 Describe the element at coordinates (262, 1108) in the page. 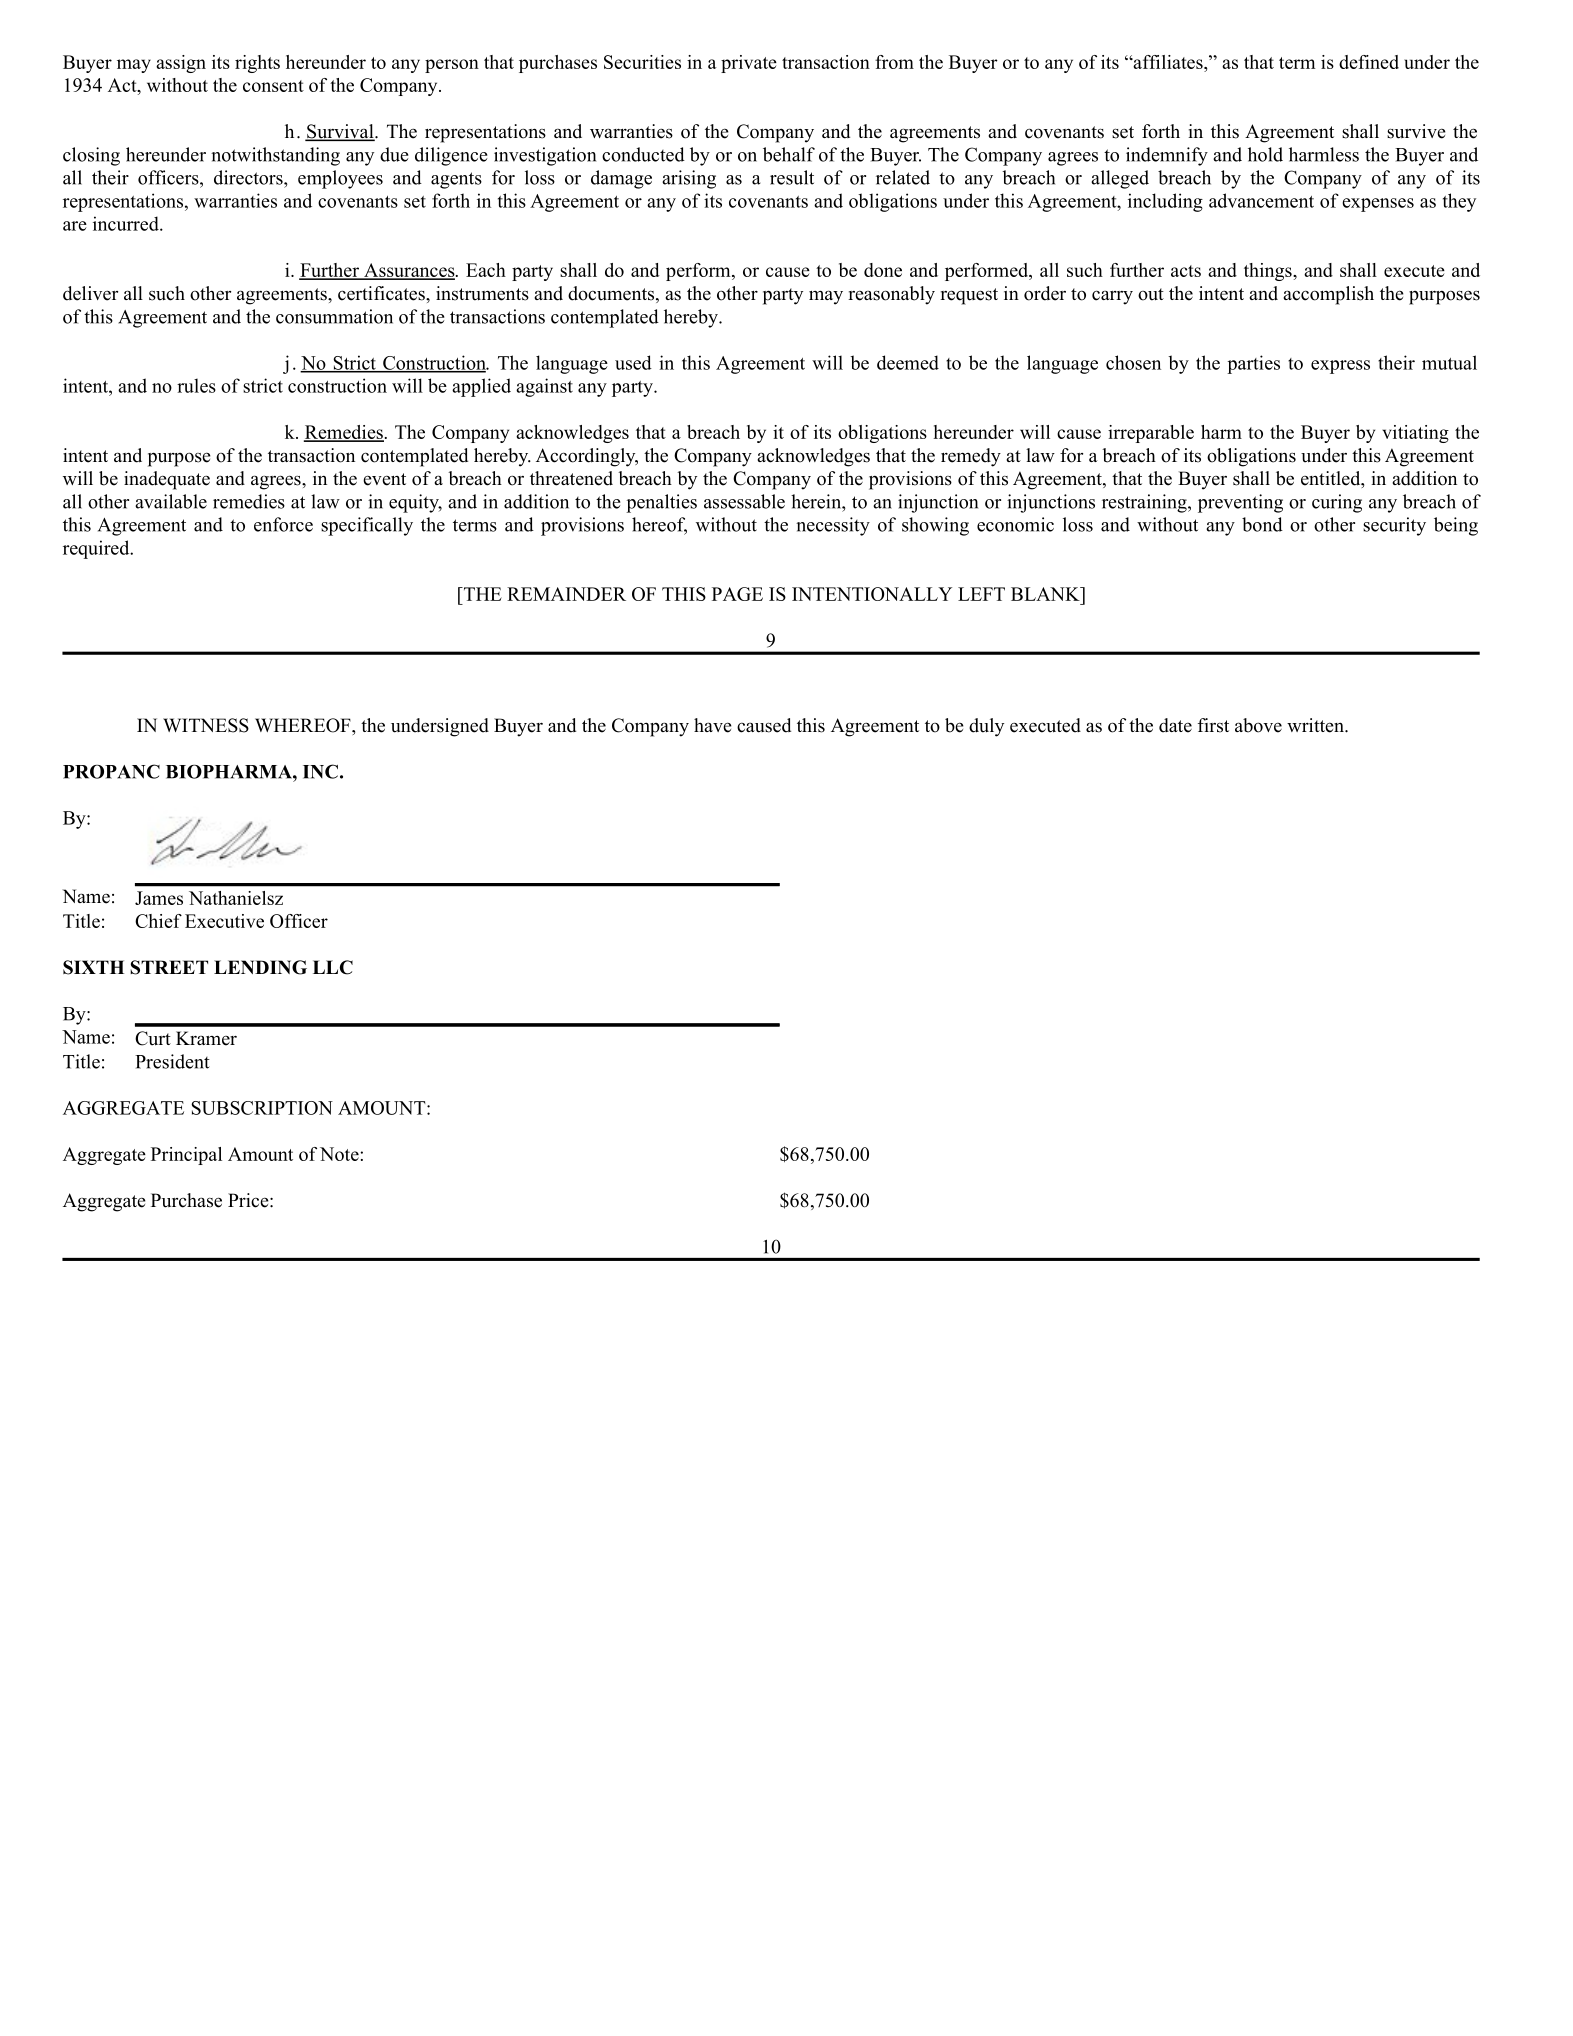

I see `SUBSCRIPTION` at that location.
